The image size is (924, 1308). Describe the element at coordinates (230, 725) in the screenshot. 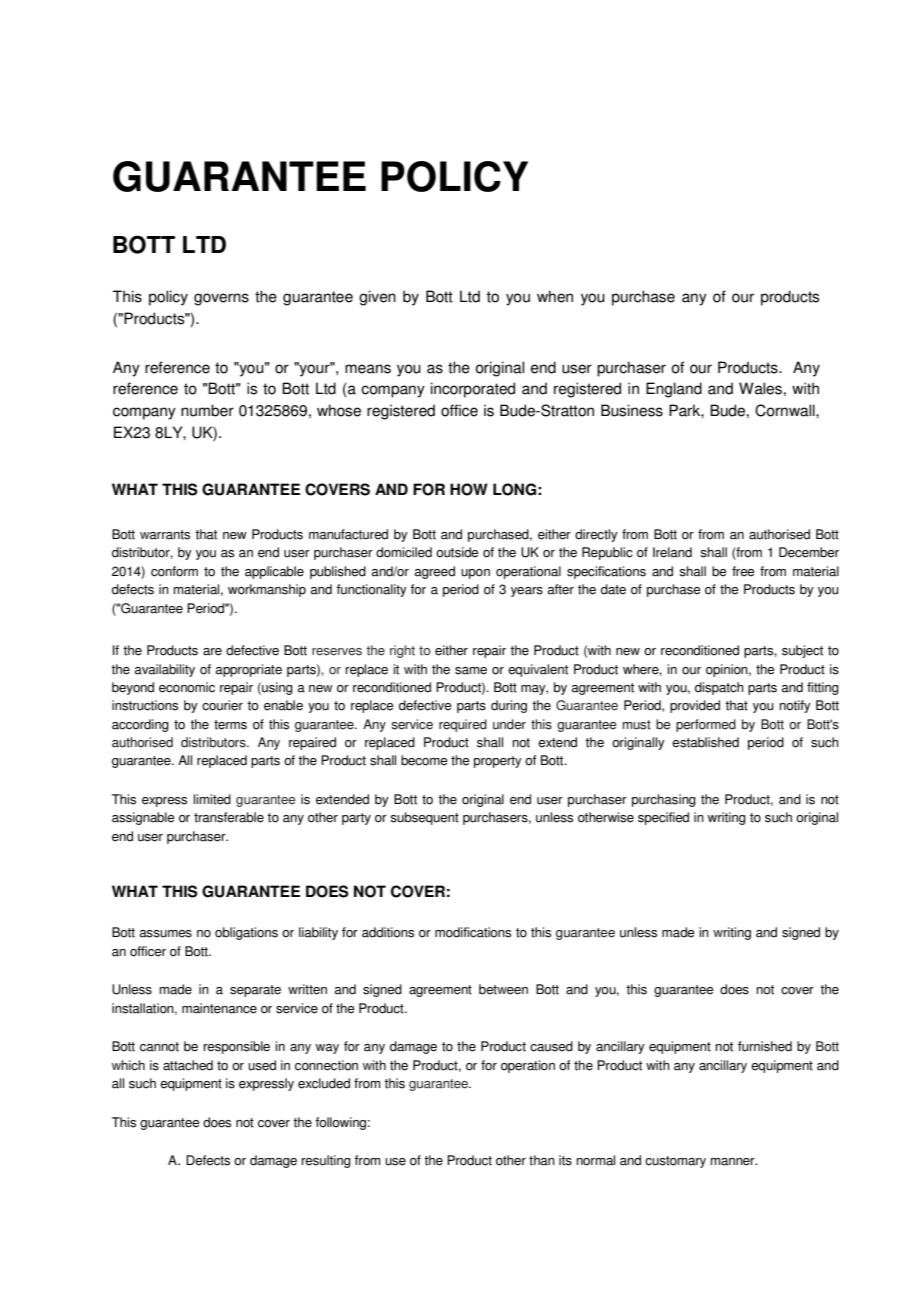

I see `terms` at that location.
